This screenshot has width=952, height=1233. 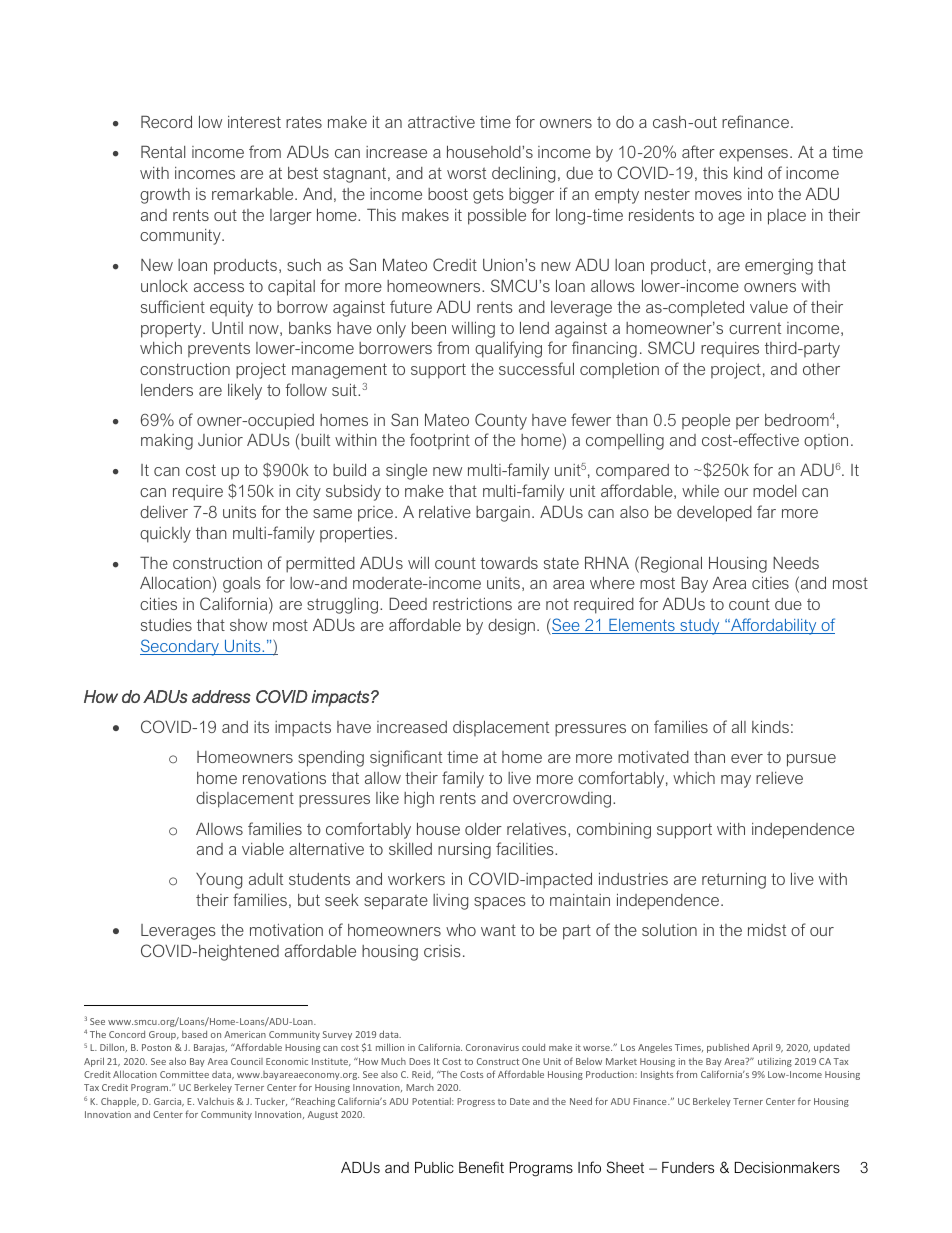 What do you see at coordinates (169, 1102) in the screenshot?
I see `Garcia` at bounding box center [169, 1102].
